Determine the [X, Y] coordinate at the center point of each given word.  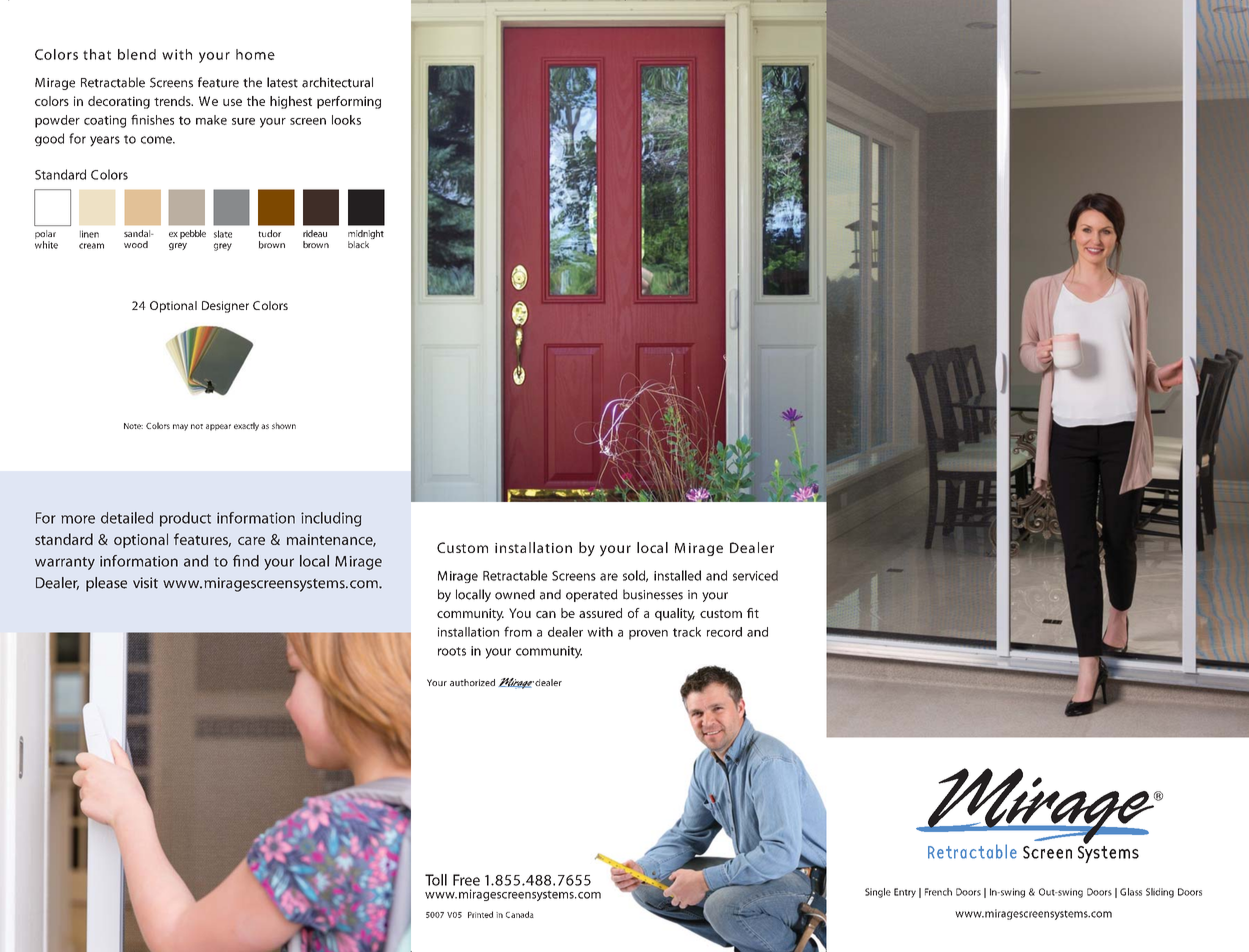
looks [346, 120]
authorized [472, 682]
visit [145, 583]
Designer [225, 307]
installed [677, 575]
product [185, 519]
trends [173, 101]
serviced [755, 575]
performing [349, 102]
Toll [436, 880]
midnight [366, 236]
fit [753, 613]
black [358, 244]
